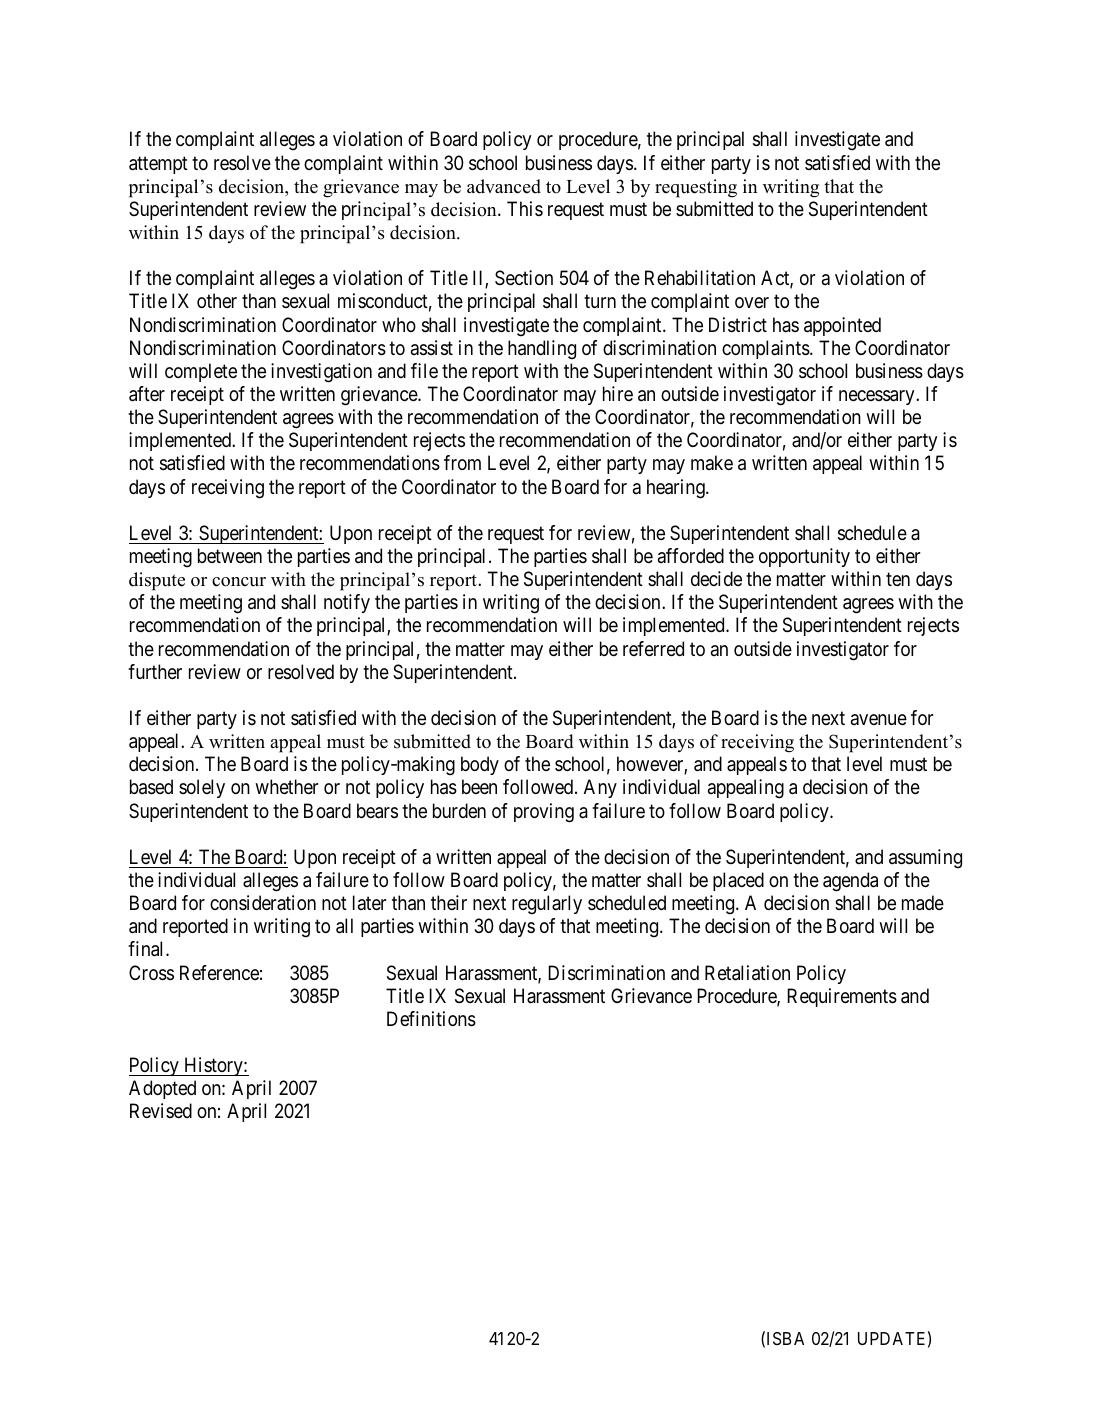 This image has height=1414, width=1093. I want to click on Definitions, so click(431, 1019).
